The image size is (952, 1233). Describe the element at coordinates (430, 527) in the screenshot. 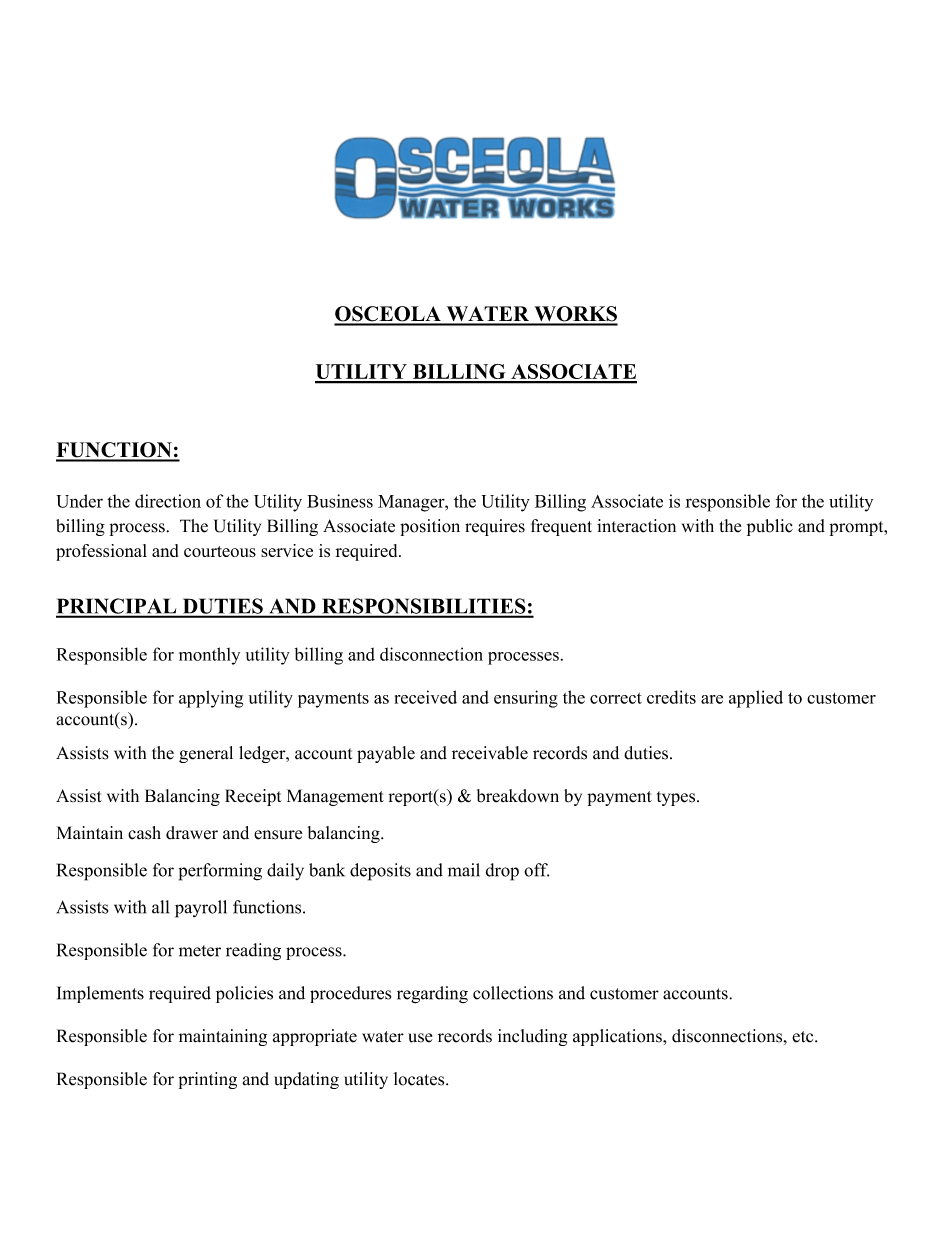

I see `position` at that location.
